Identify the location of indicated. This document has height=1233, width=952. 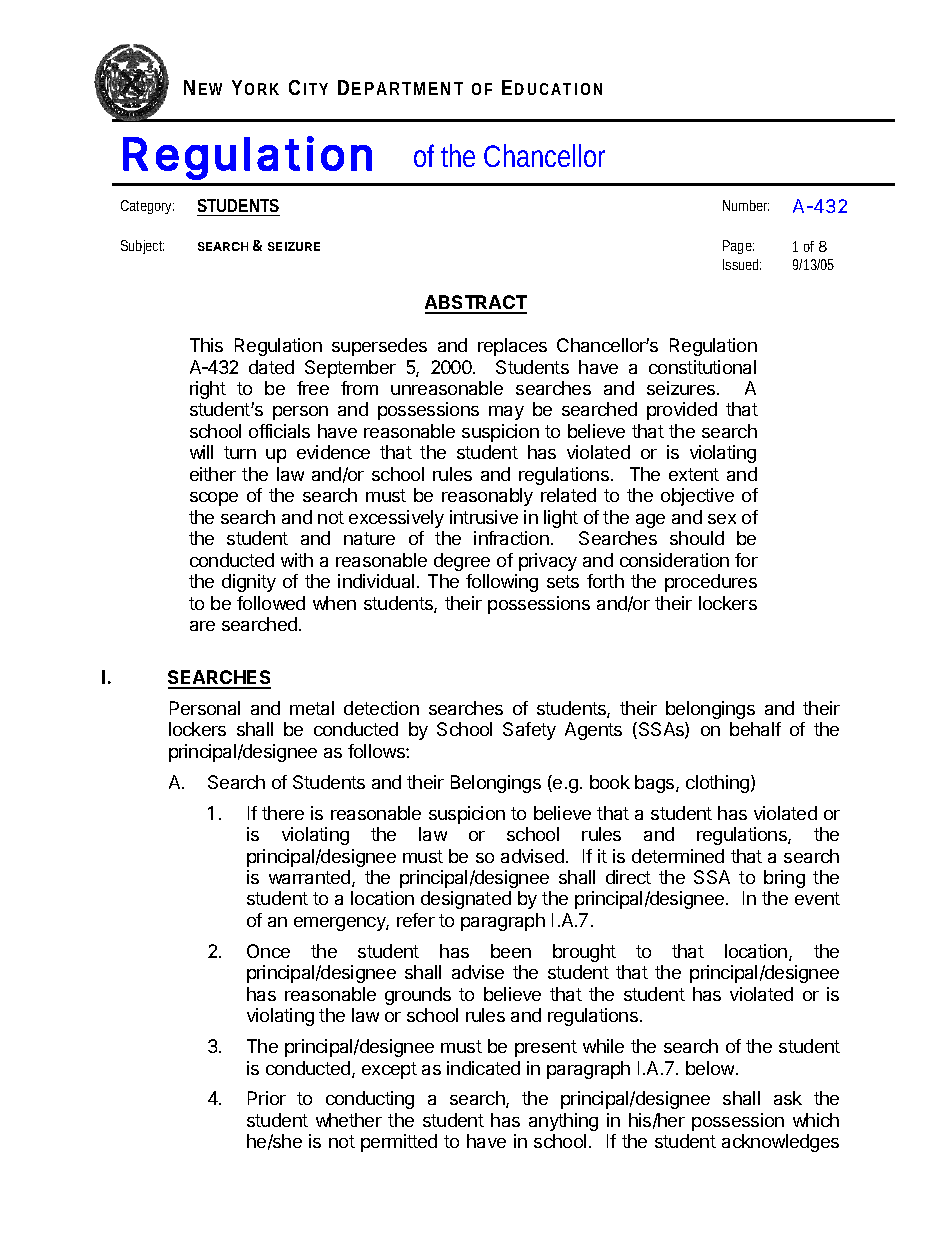
(483, 1068).
